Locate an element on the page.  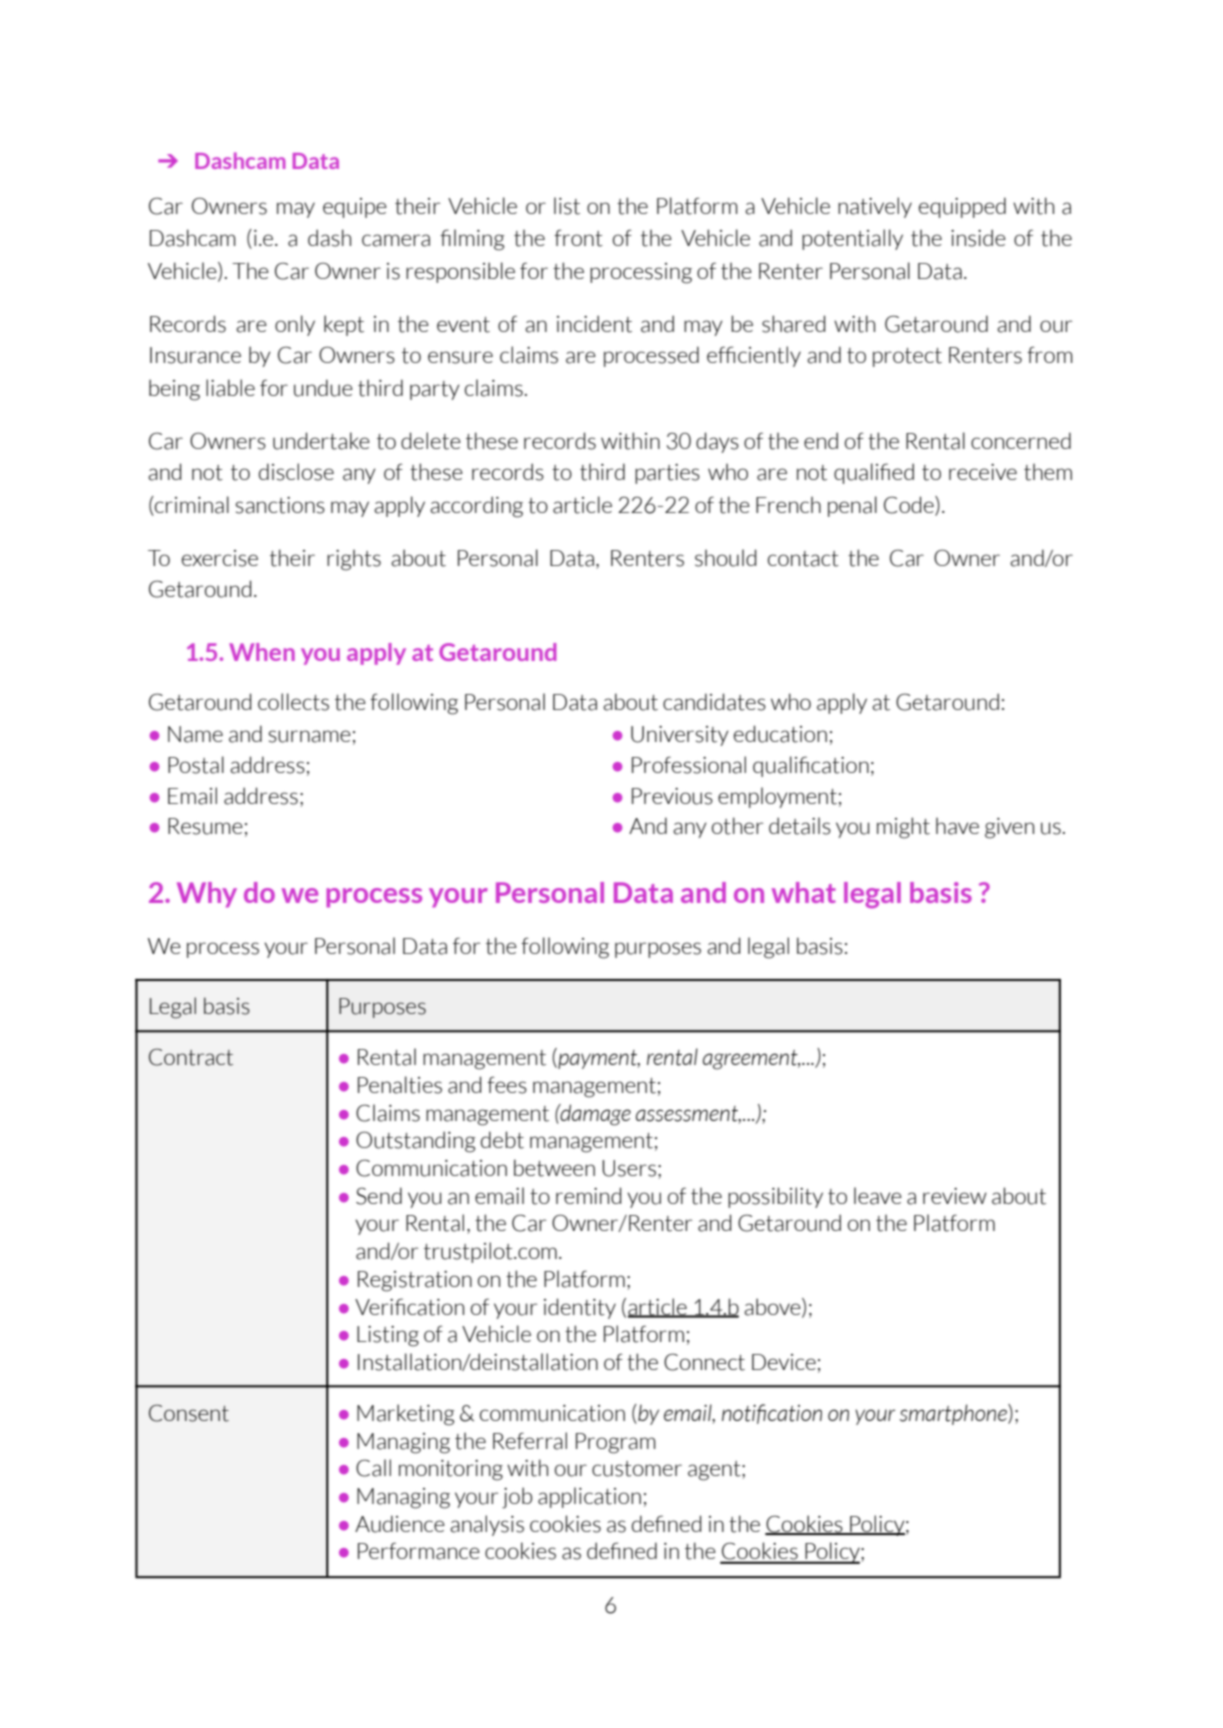
equipe is located at coordinates (355, 208).
